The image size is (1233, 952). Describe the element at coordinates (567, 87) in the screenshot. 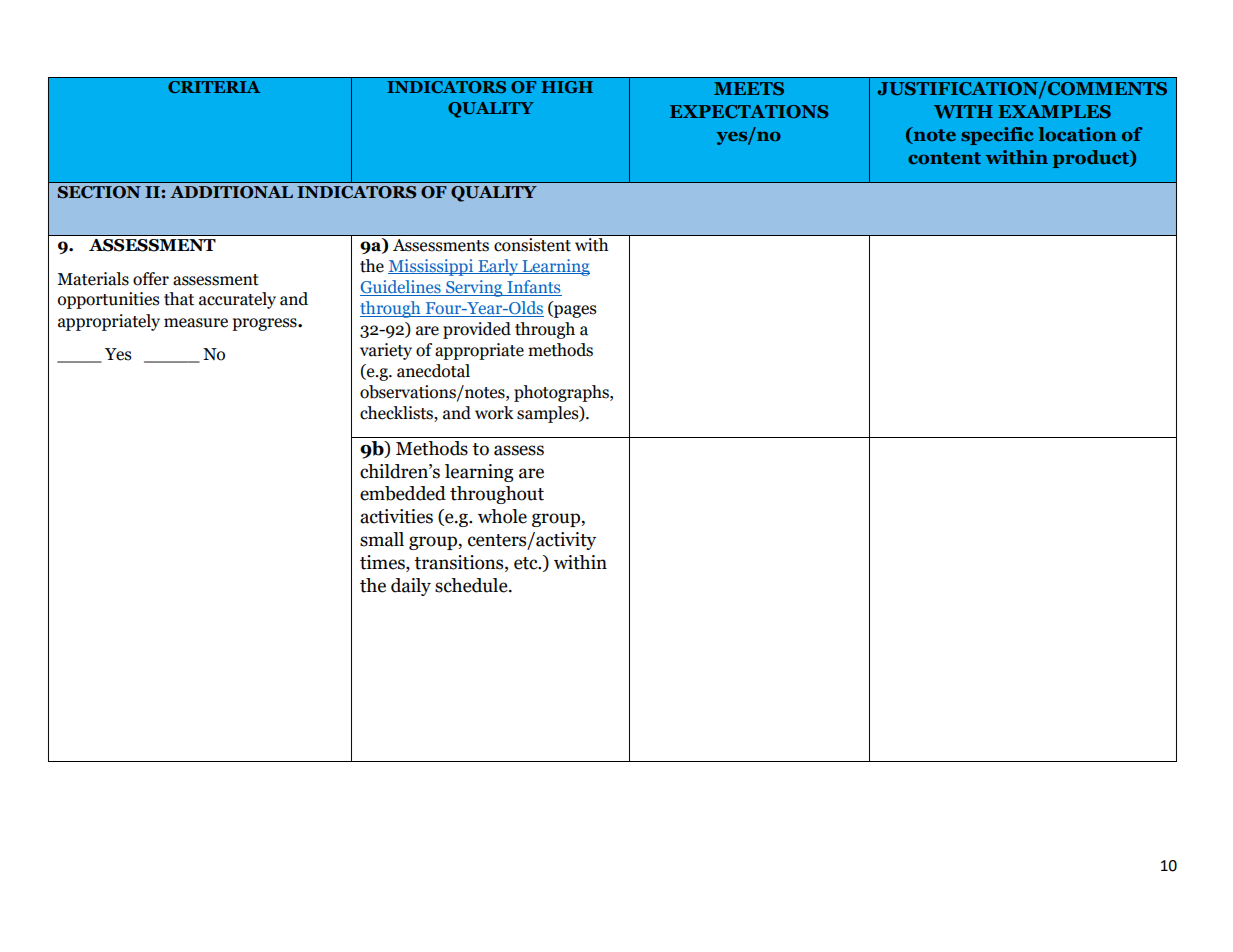

I see `HIGH` at that location.
